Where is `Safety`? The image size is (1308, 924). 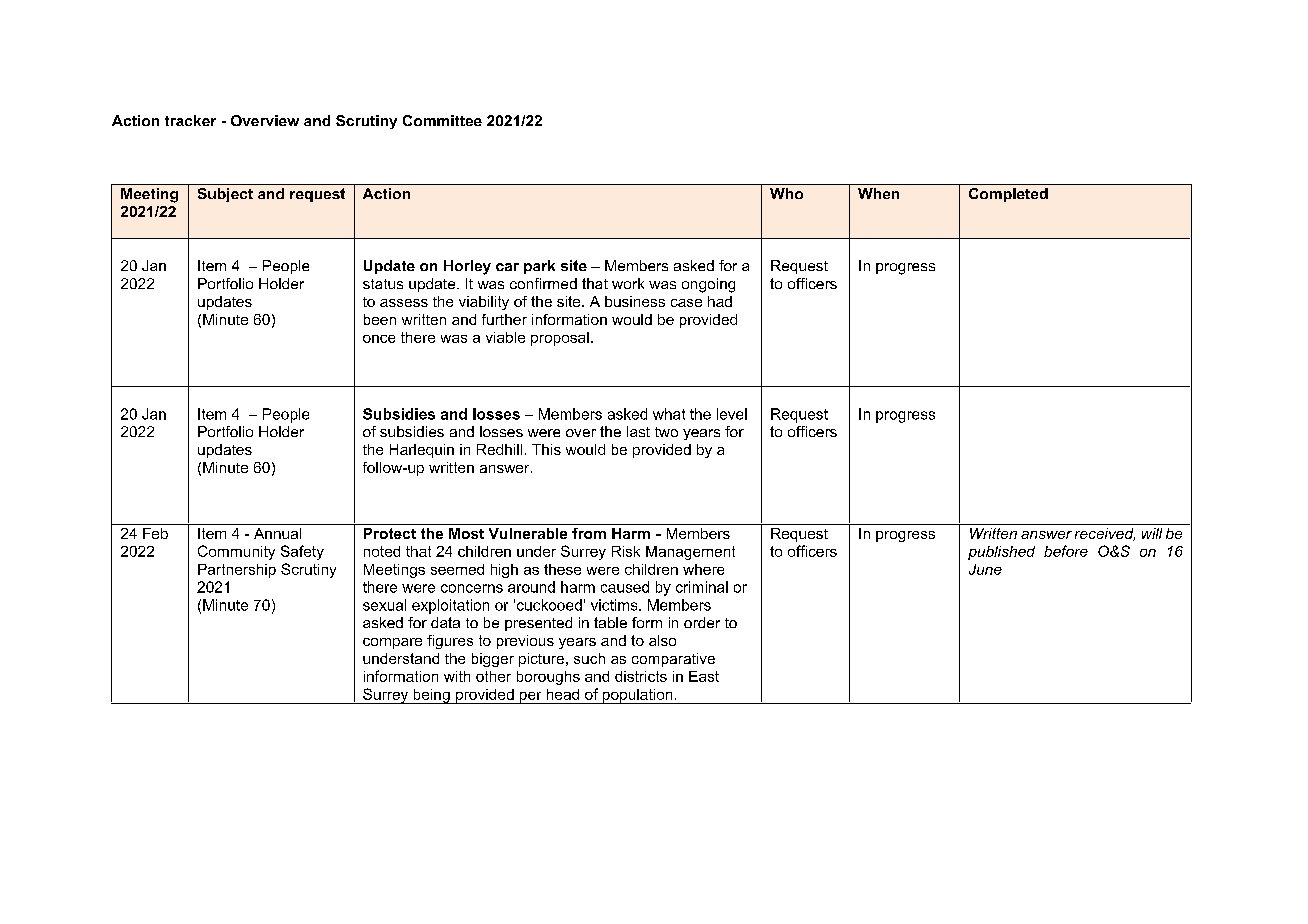
Safety is located at coordinates (302, 552).
